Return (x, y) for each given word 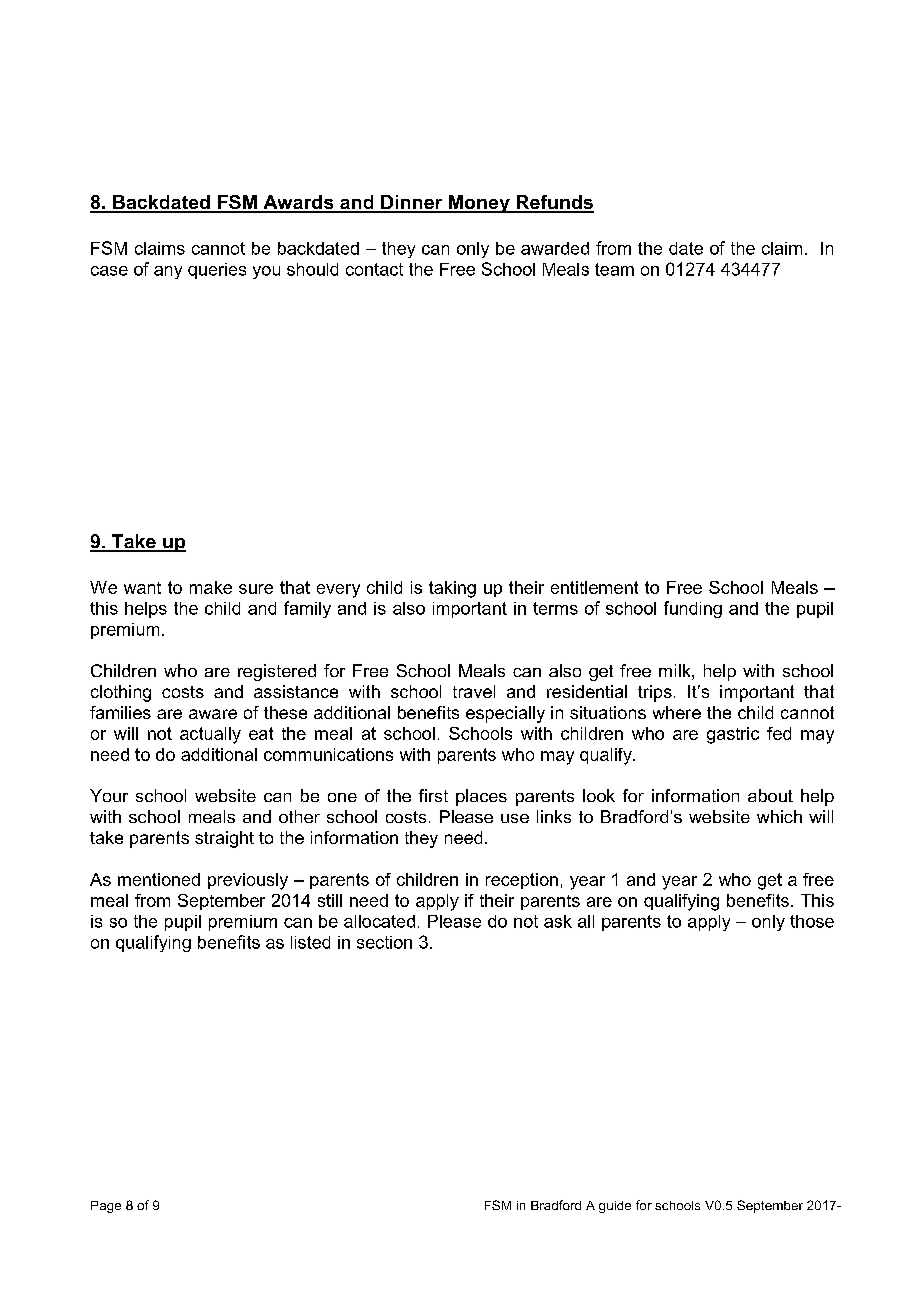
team (614, 269)
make (211, 587)
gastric (733, 735)
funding (693, 609)
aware (213, 714)
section (384, 942)
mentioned (159, 879)
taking (452, 589)
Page (106, 1207)
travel (474, 691)
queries (217, 271)
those (812, 921)
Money (479, 204)
